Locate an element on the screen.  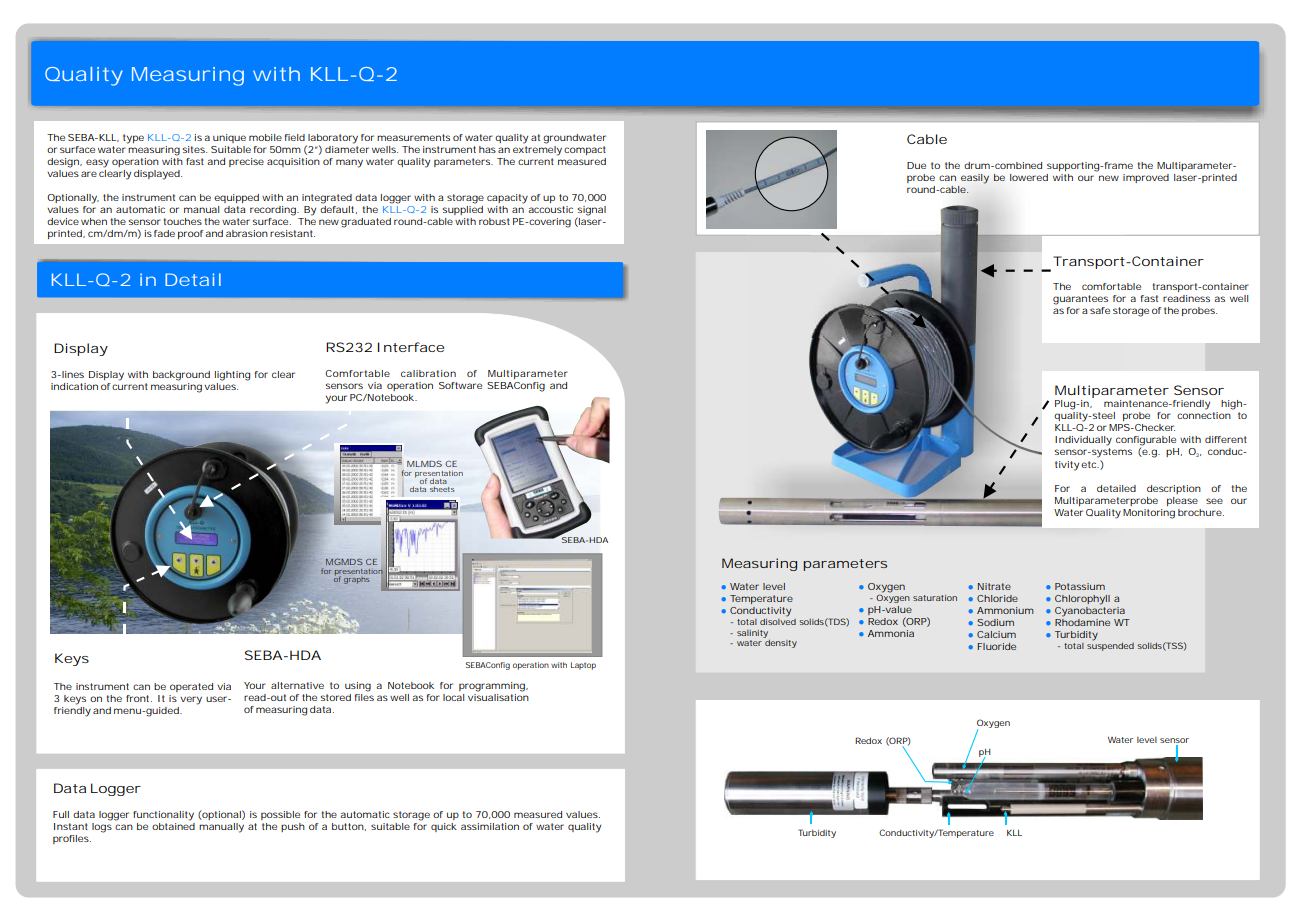
Interface is located at coordinates (411, 347).
